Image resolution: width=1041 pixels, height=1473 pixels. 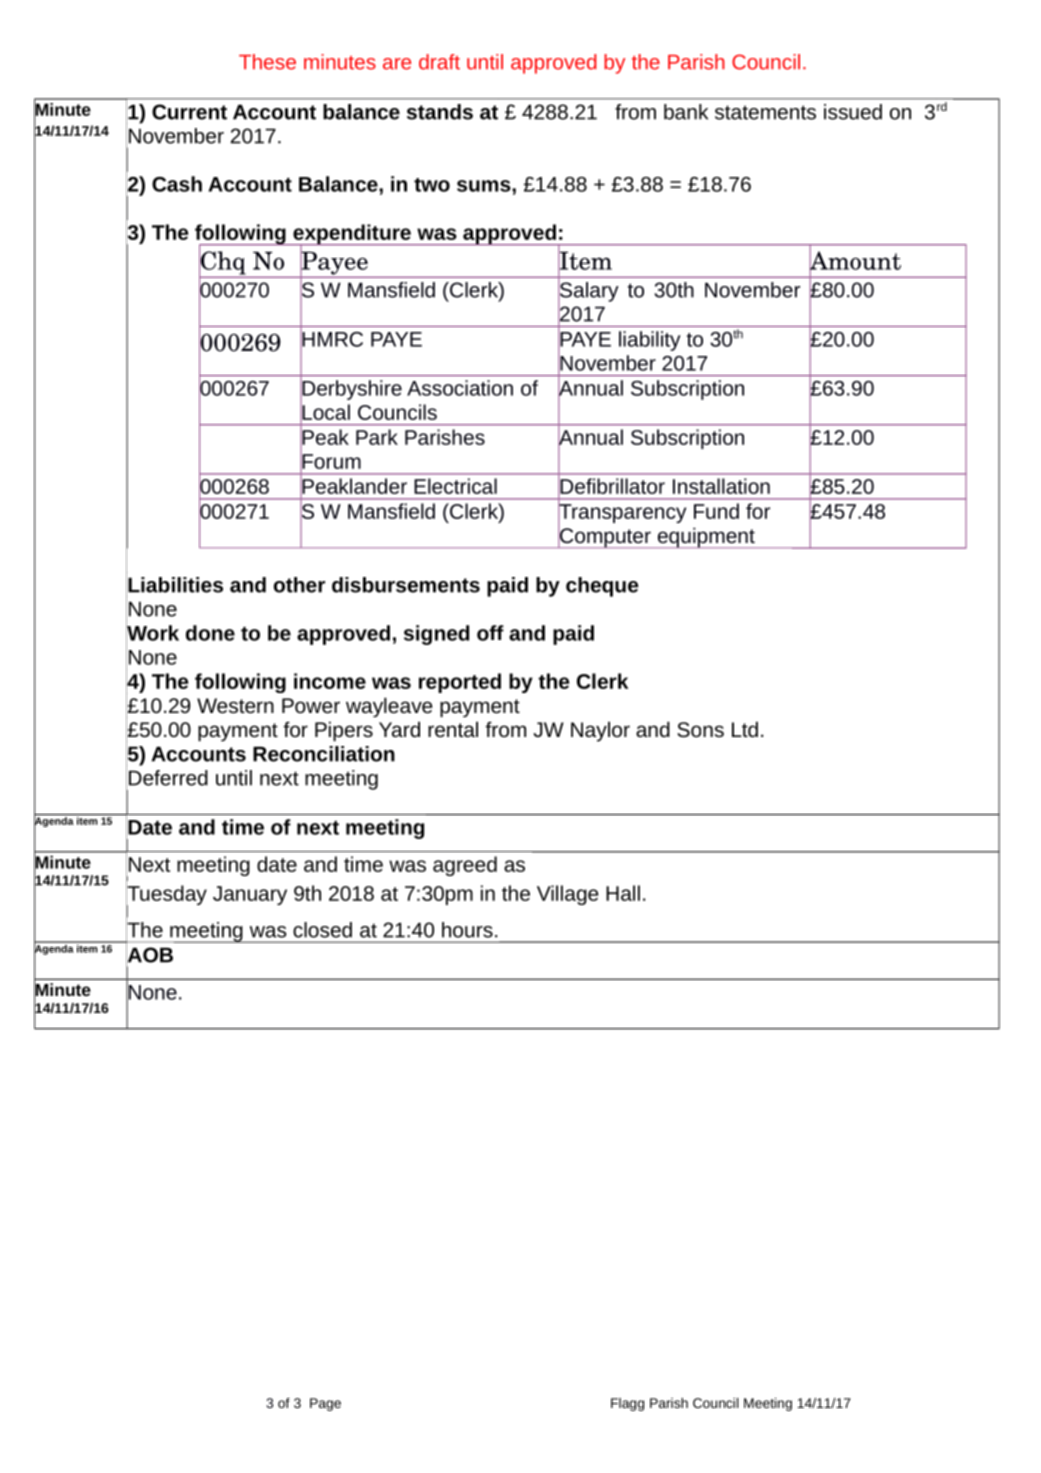 What do you see at coordinates (567, 895) in the page?
I see `Village` at bounding box center [567, 895].
